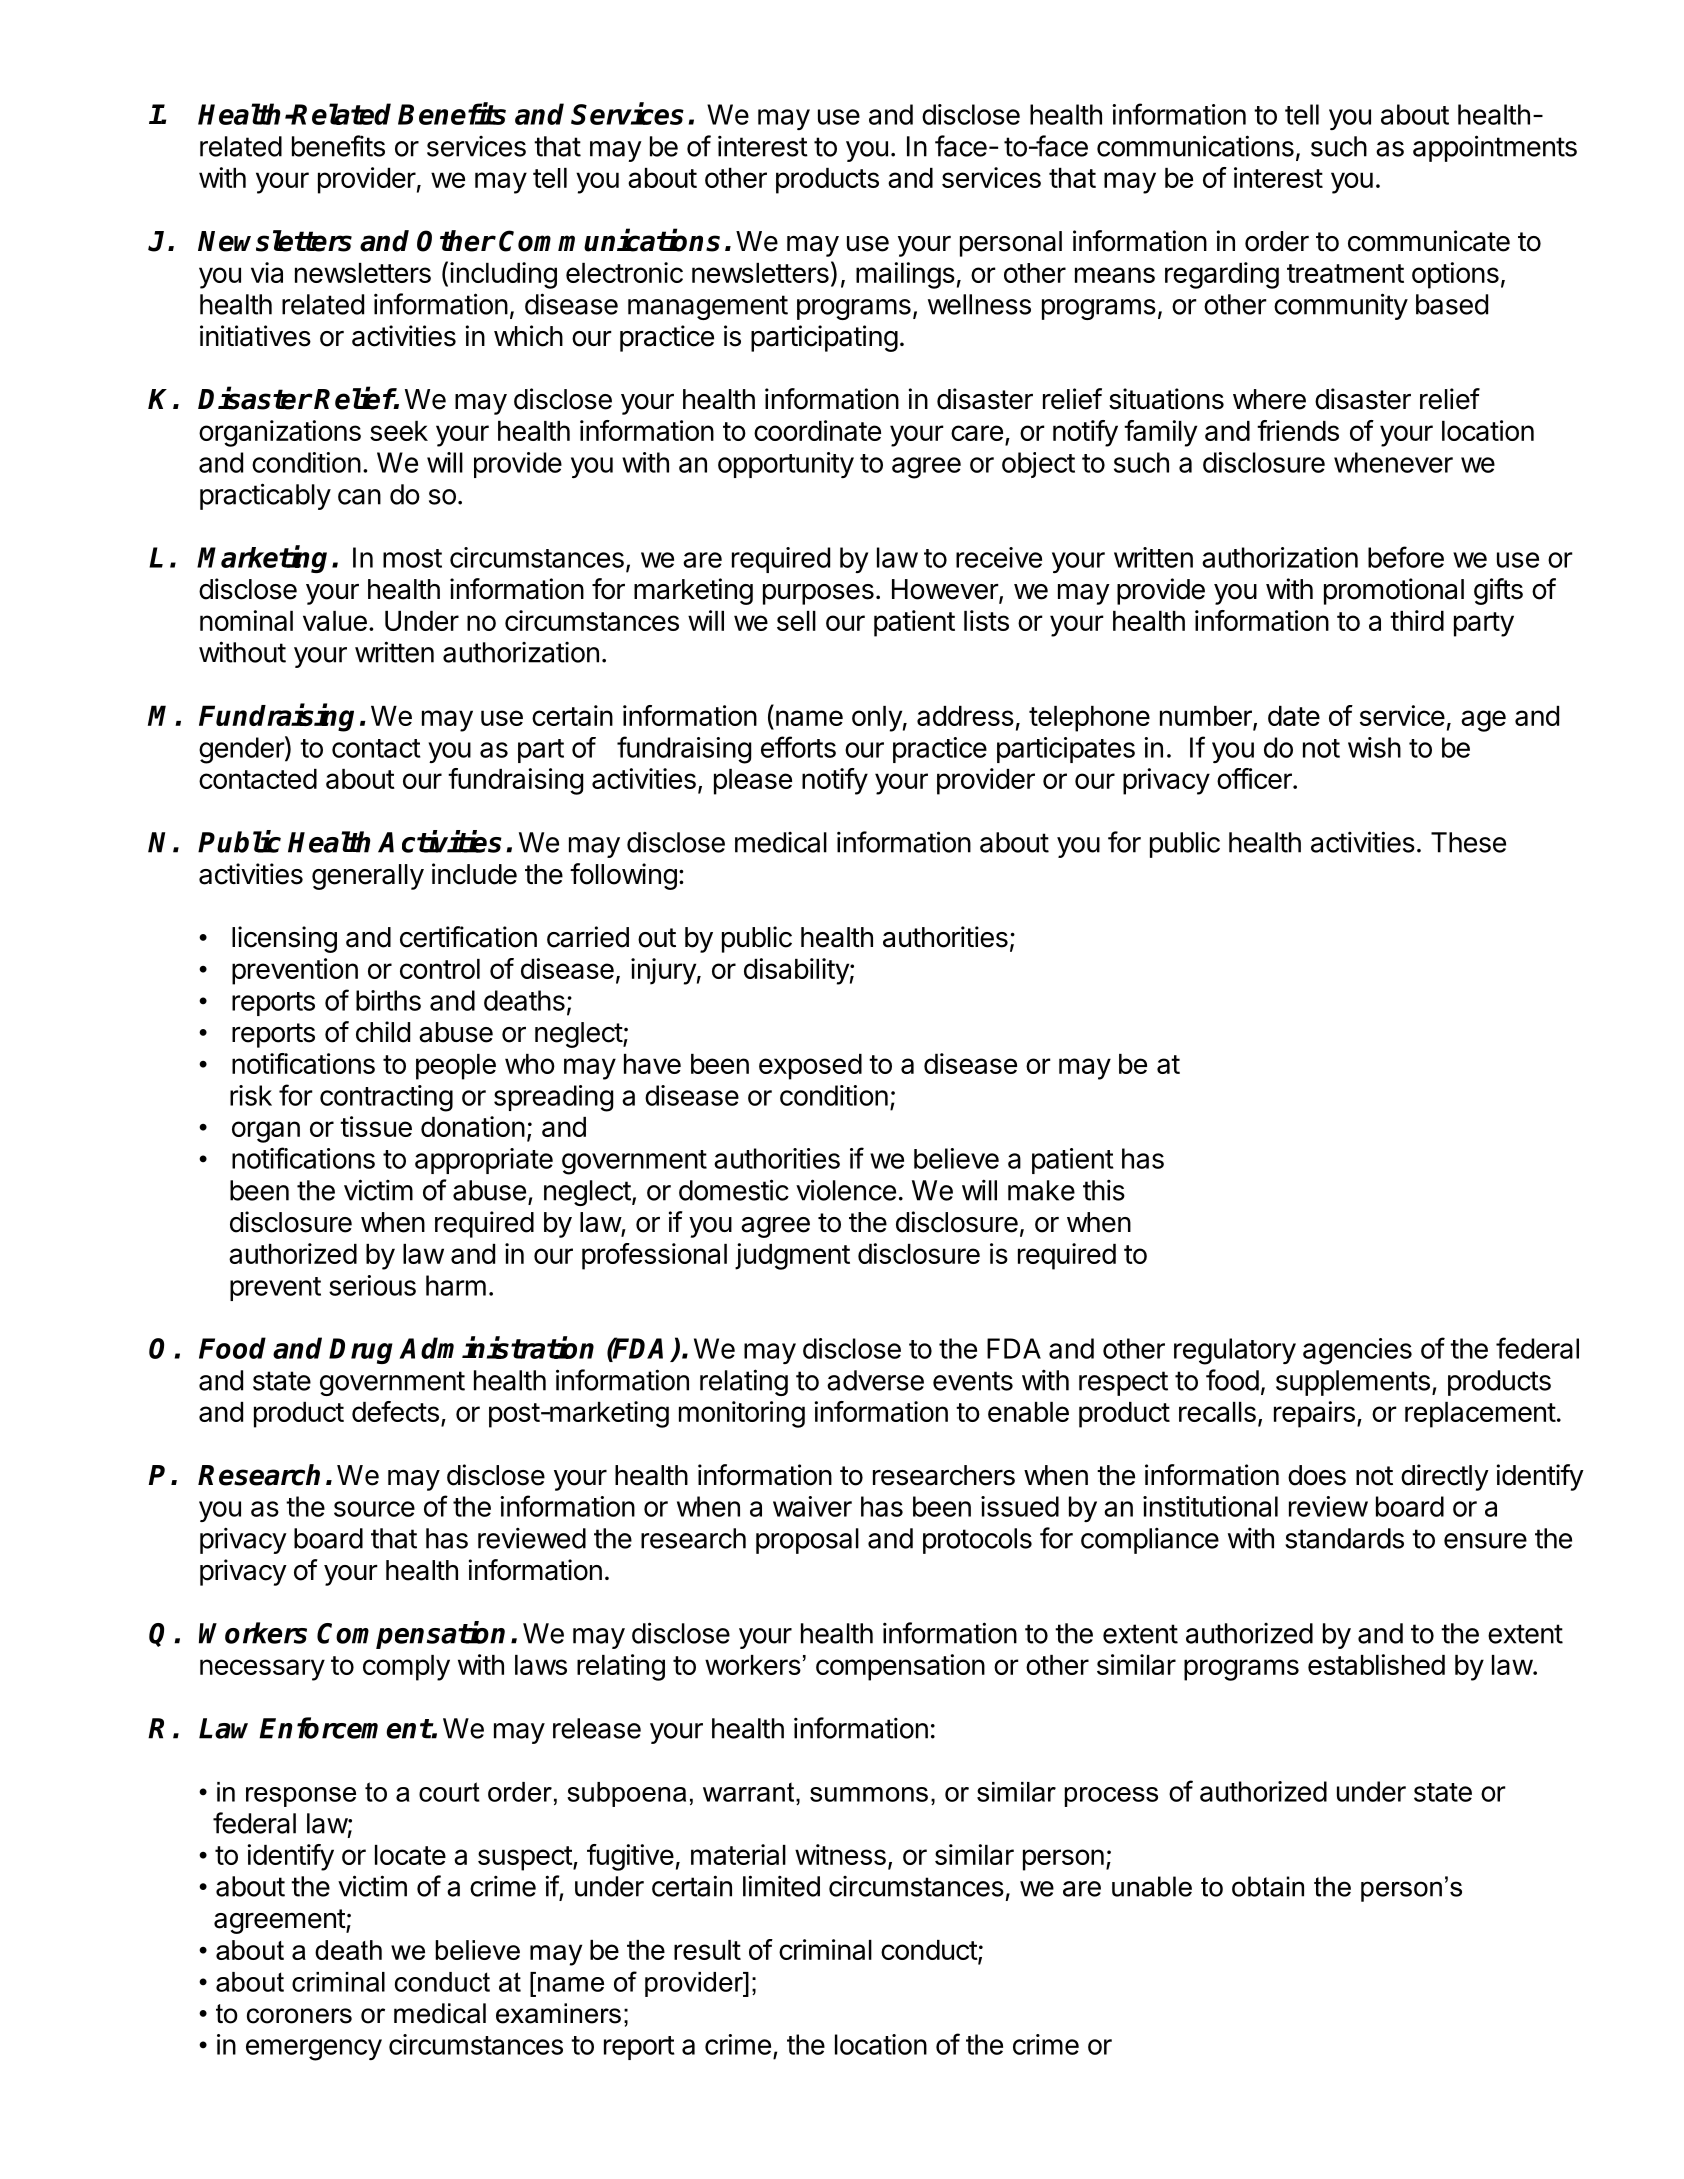  I want to click on obtain, so click(1268, 1886).
